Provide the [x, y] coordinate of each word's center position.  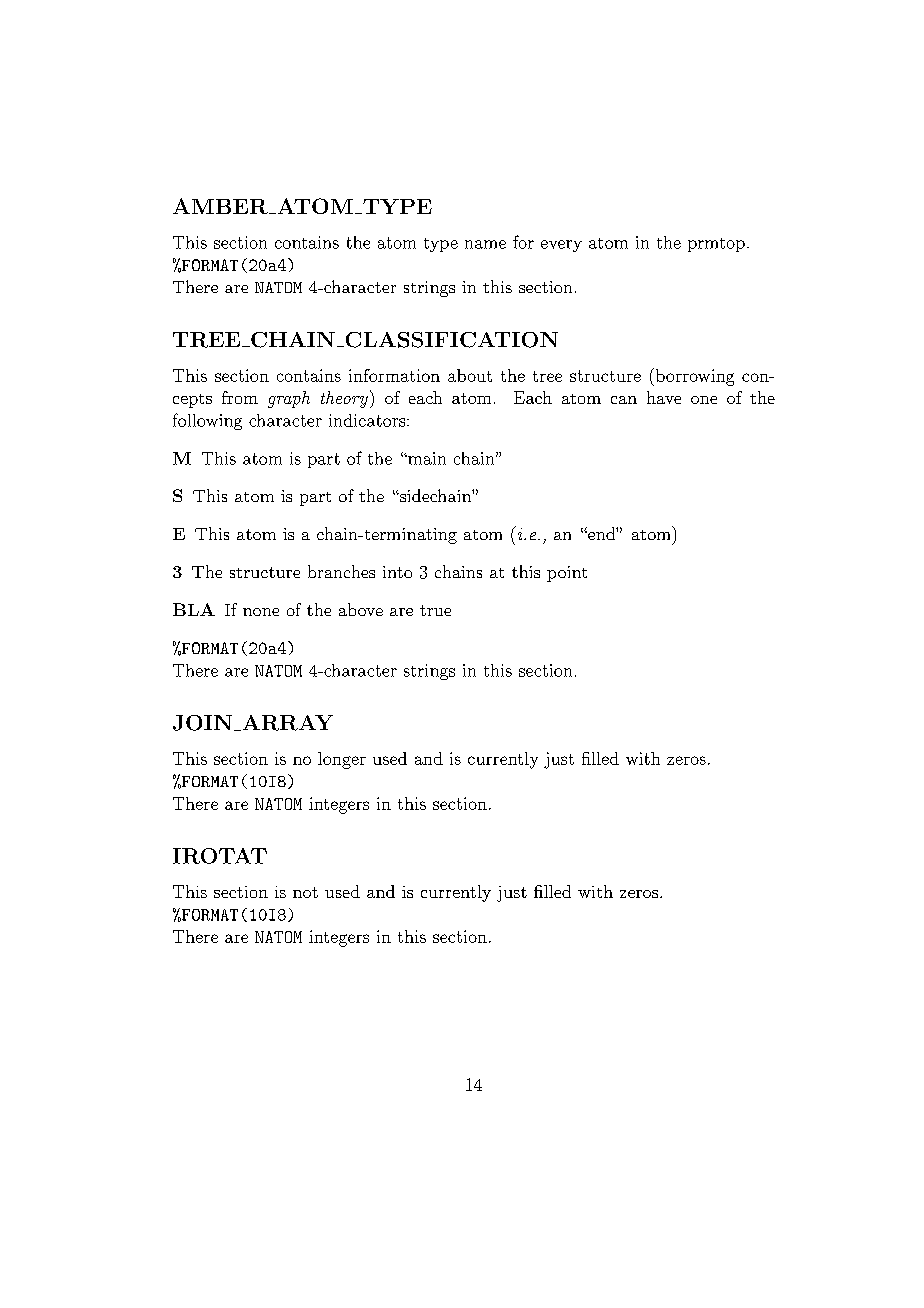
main [426, 458]
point [567, 574]
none [261, 612]
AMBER [221, 206]
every [561, 246]
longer [342, 760]
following [207, 421]
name [485, 244]
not [305, 892]
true [435, 610]
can [624, 400]
